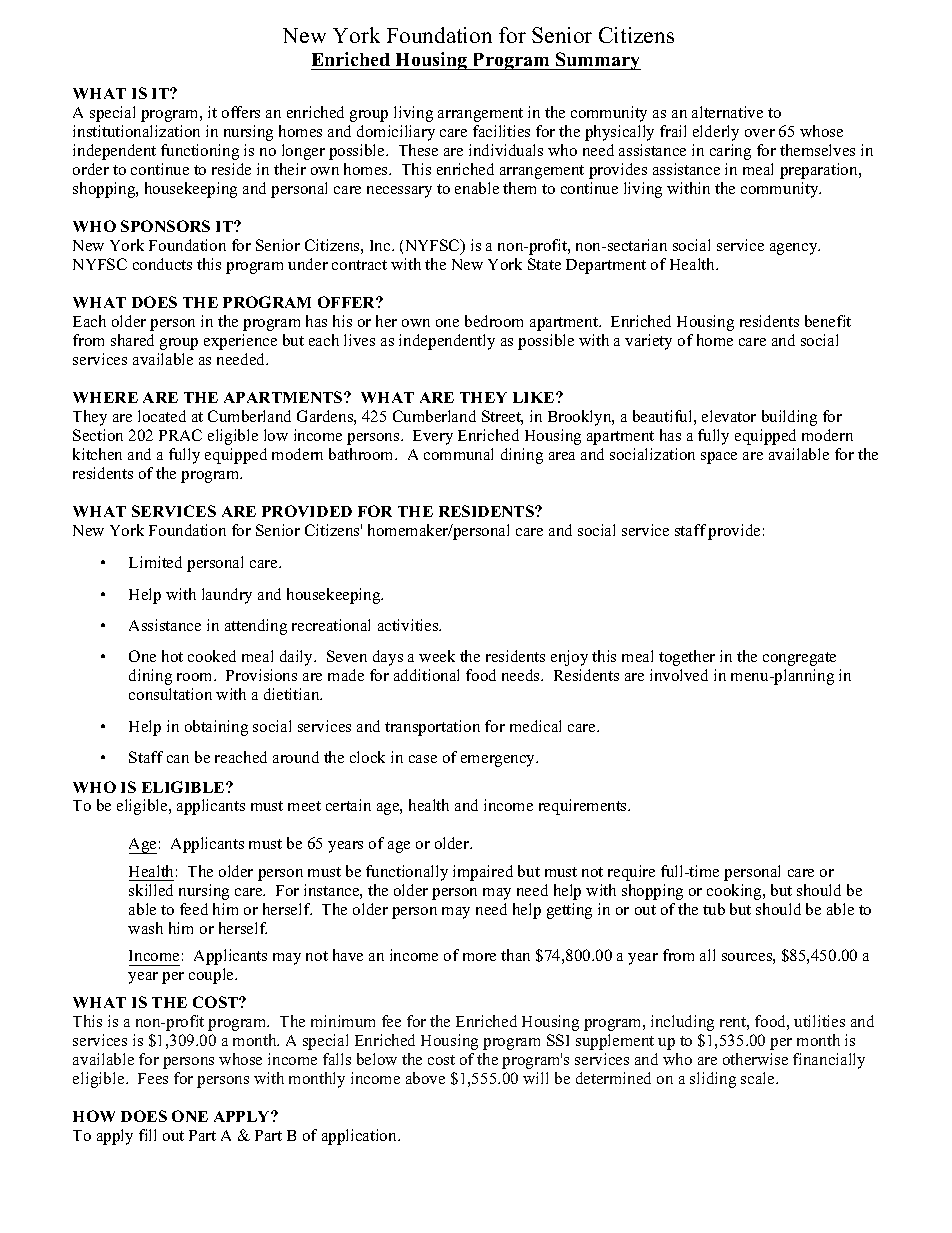  Describe the element at coordinates (423, 759) in the screenshot. I see `case` at that location.
